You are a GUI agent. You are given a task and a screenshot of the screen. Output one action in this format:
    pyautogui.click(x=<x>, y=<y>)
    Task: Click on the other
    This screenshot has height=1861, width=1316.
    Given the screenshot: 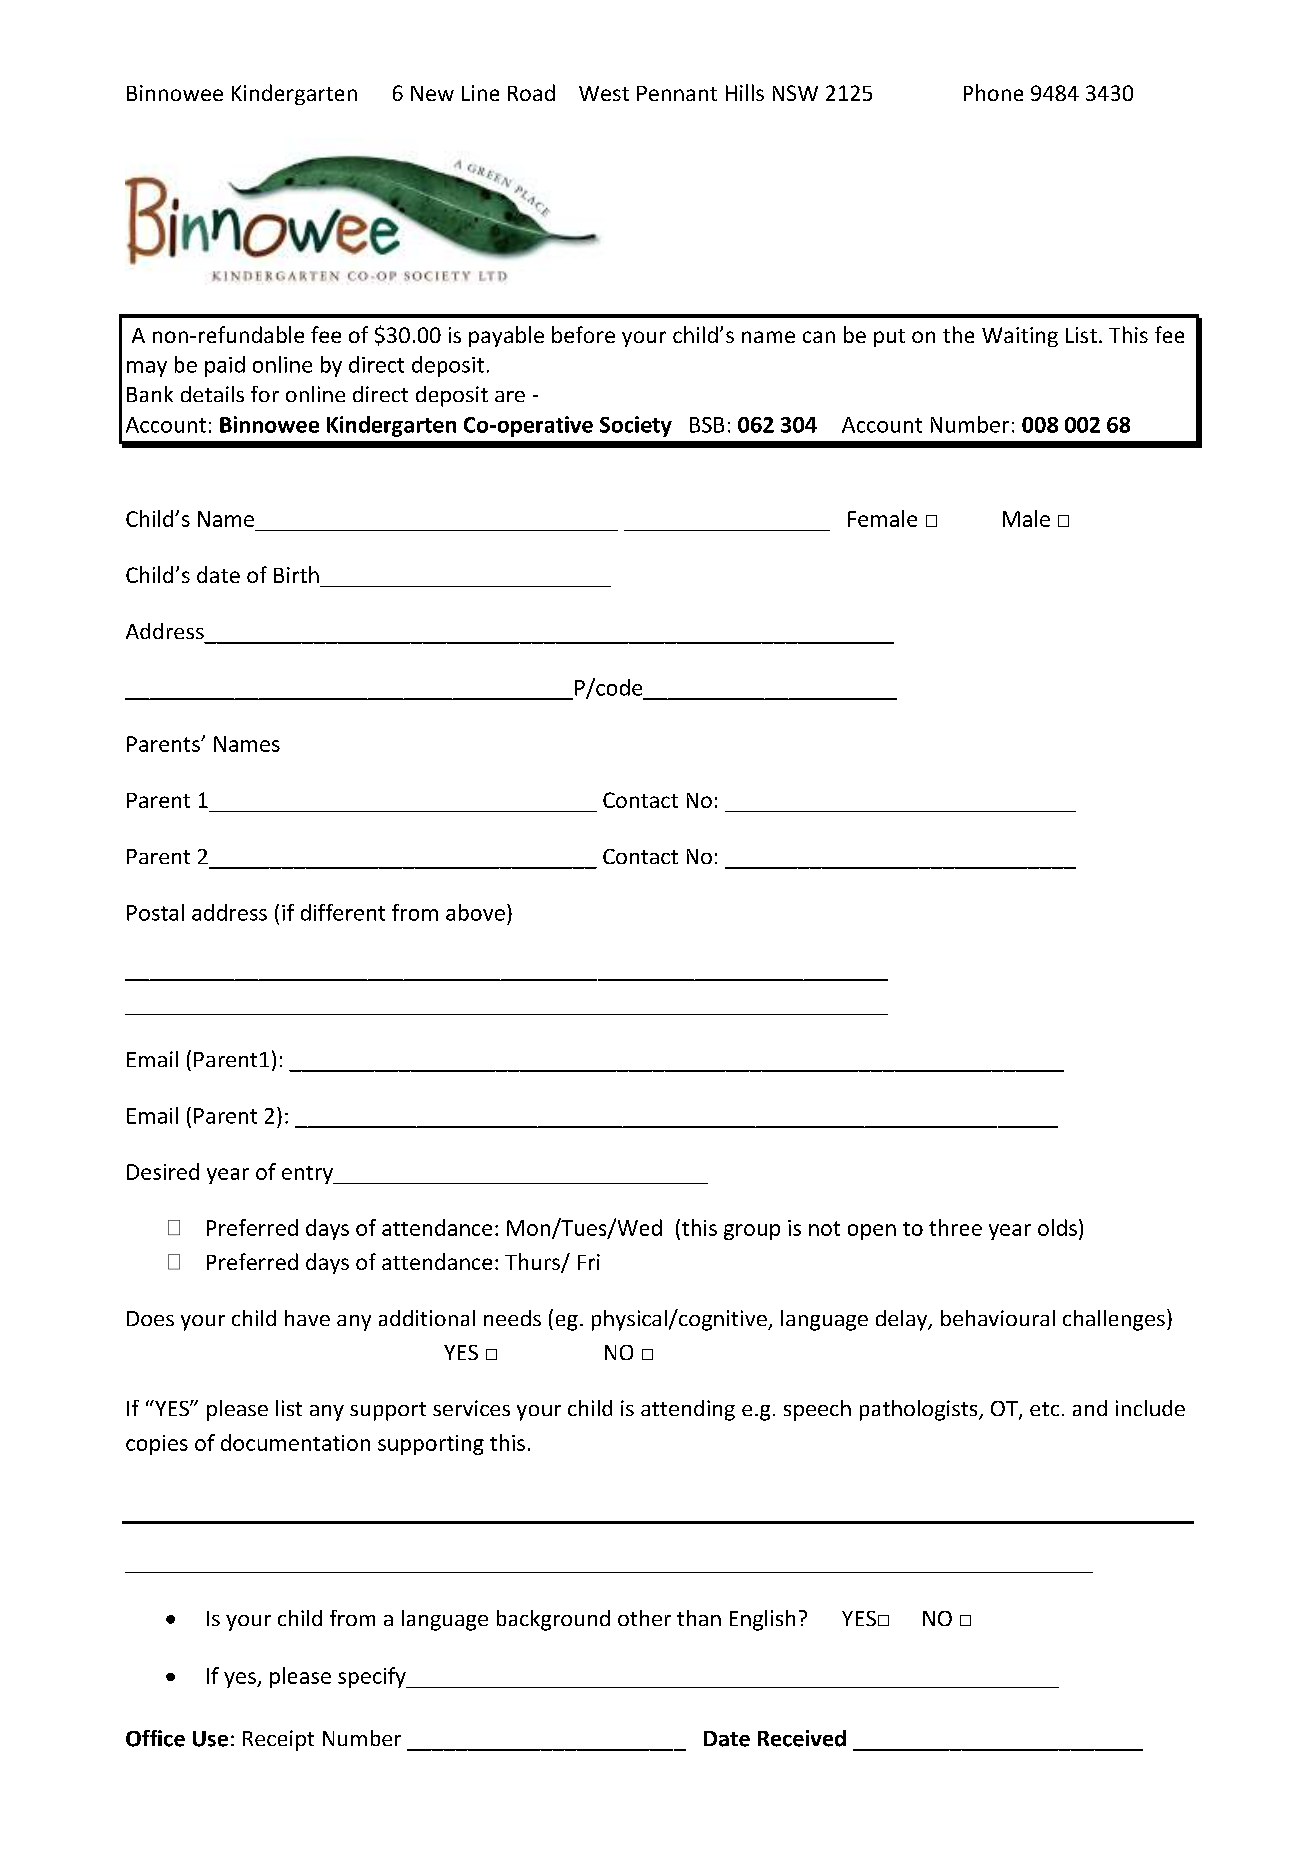 What is the action you would take?
    pyautogui.click(x=644, y=1618)
